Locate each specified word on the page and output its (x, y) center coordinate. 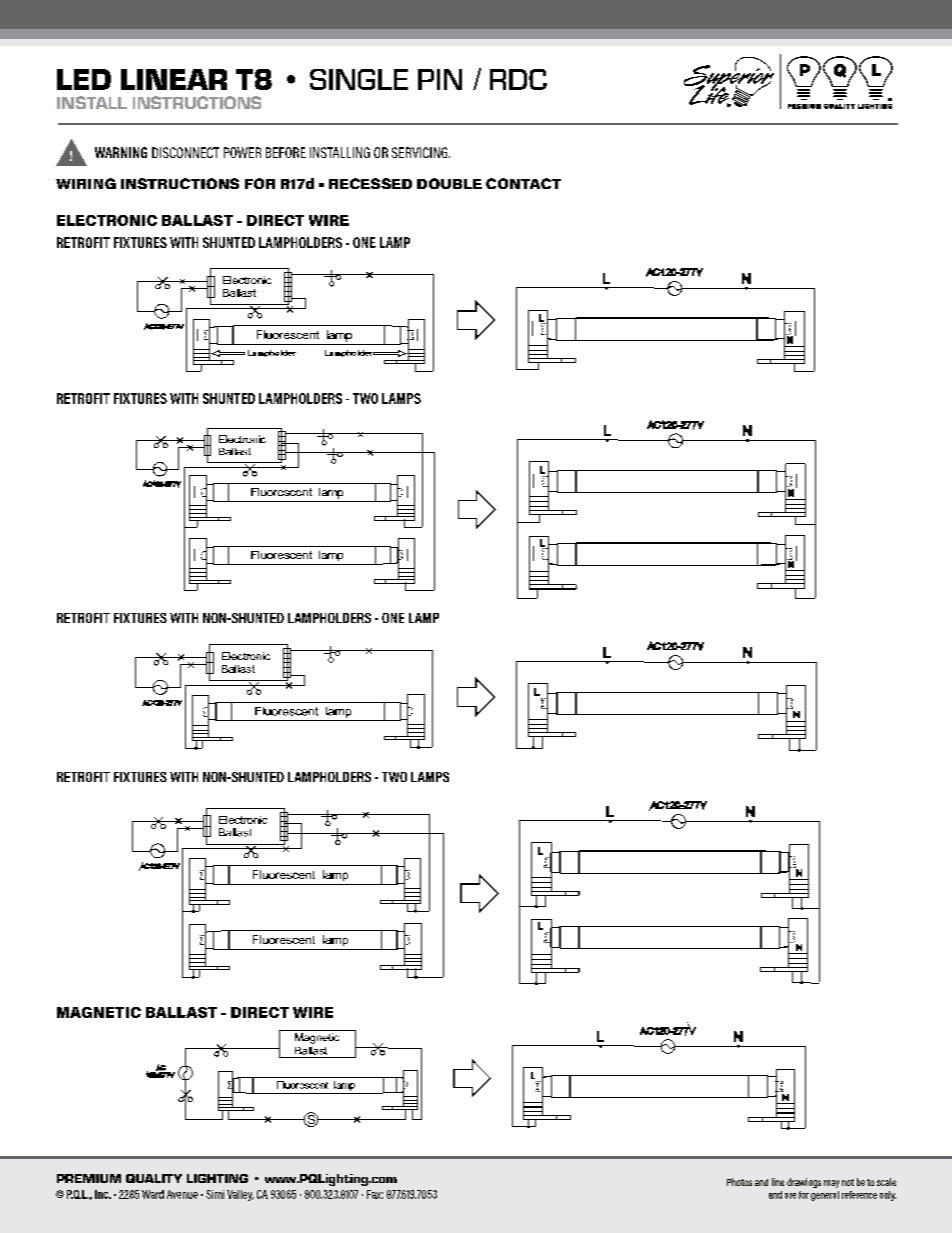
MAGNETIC (99, 1012)
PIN (440, 79)
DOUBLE (449, 183)
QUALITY (154, 1178)
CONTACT (523, 183)
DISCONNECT (185, 152)
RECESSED (370, 183)
